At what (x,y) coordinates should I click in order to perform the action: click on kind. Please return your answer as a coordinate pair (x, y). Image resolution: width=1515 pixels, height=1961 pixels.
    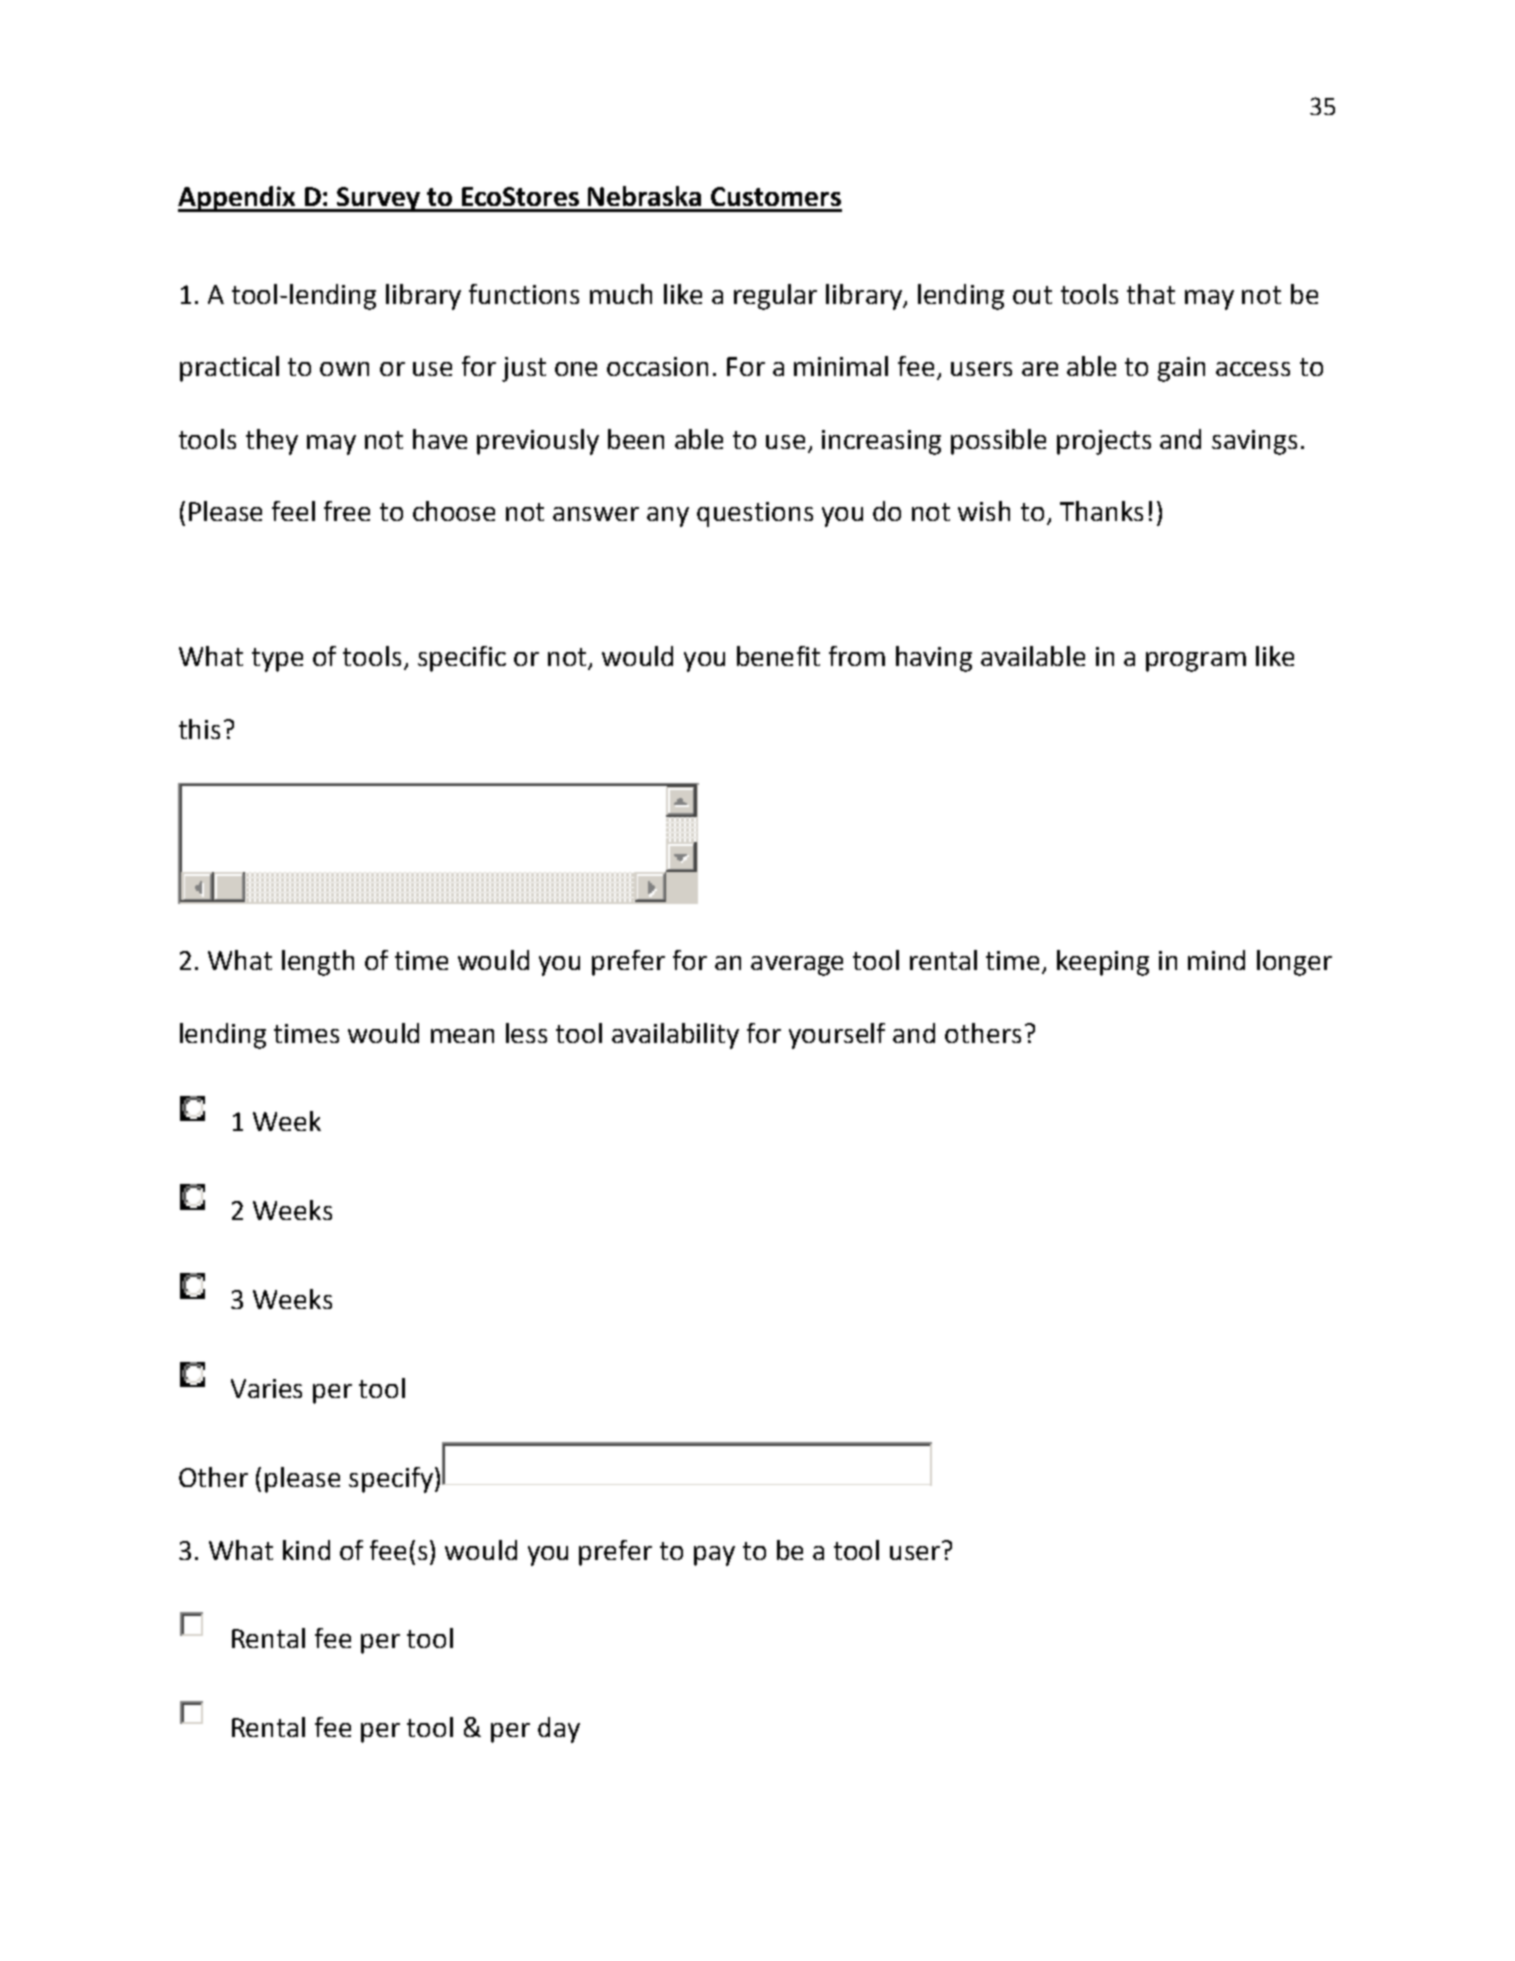
    Looking at the image, I should click on (306, 1550).
